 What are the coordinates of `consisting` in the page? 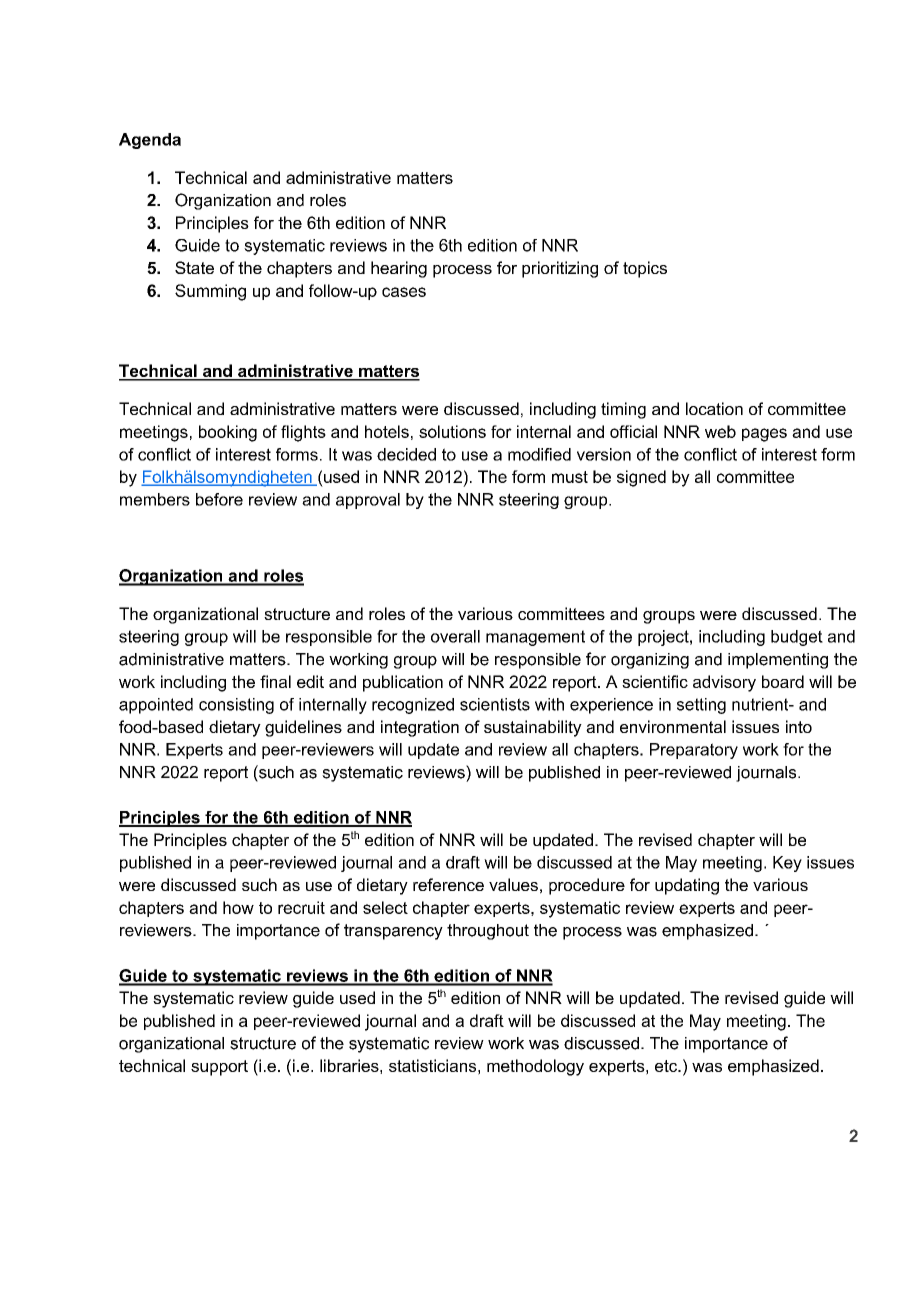 It's located at (236, 706).
